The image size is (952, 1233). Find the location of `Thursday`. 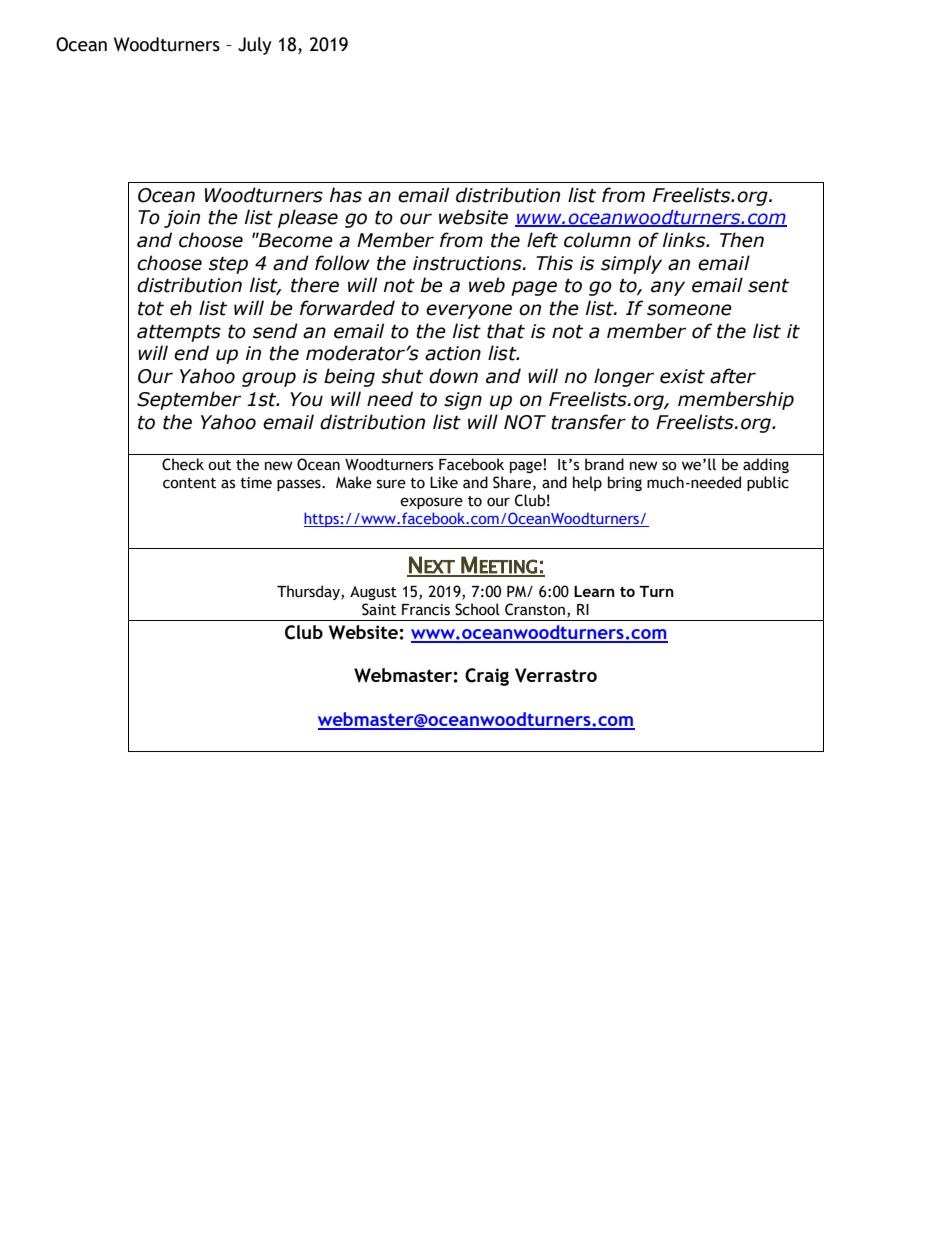

Thursday is located at coordinates (309, 592).
